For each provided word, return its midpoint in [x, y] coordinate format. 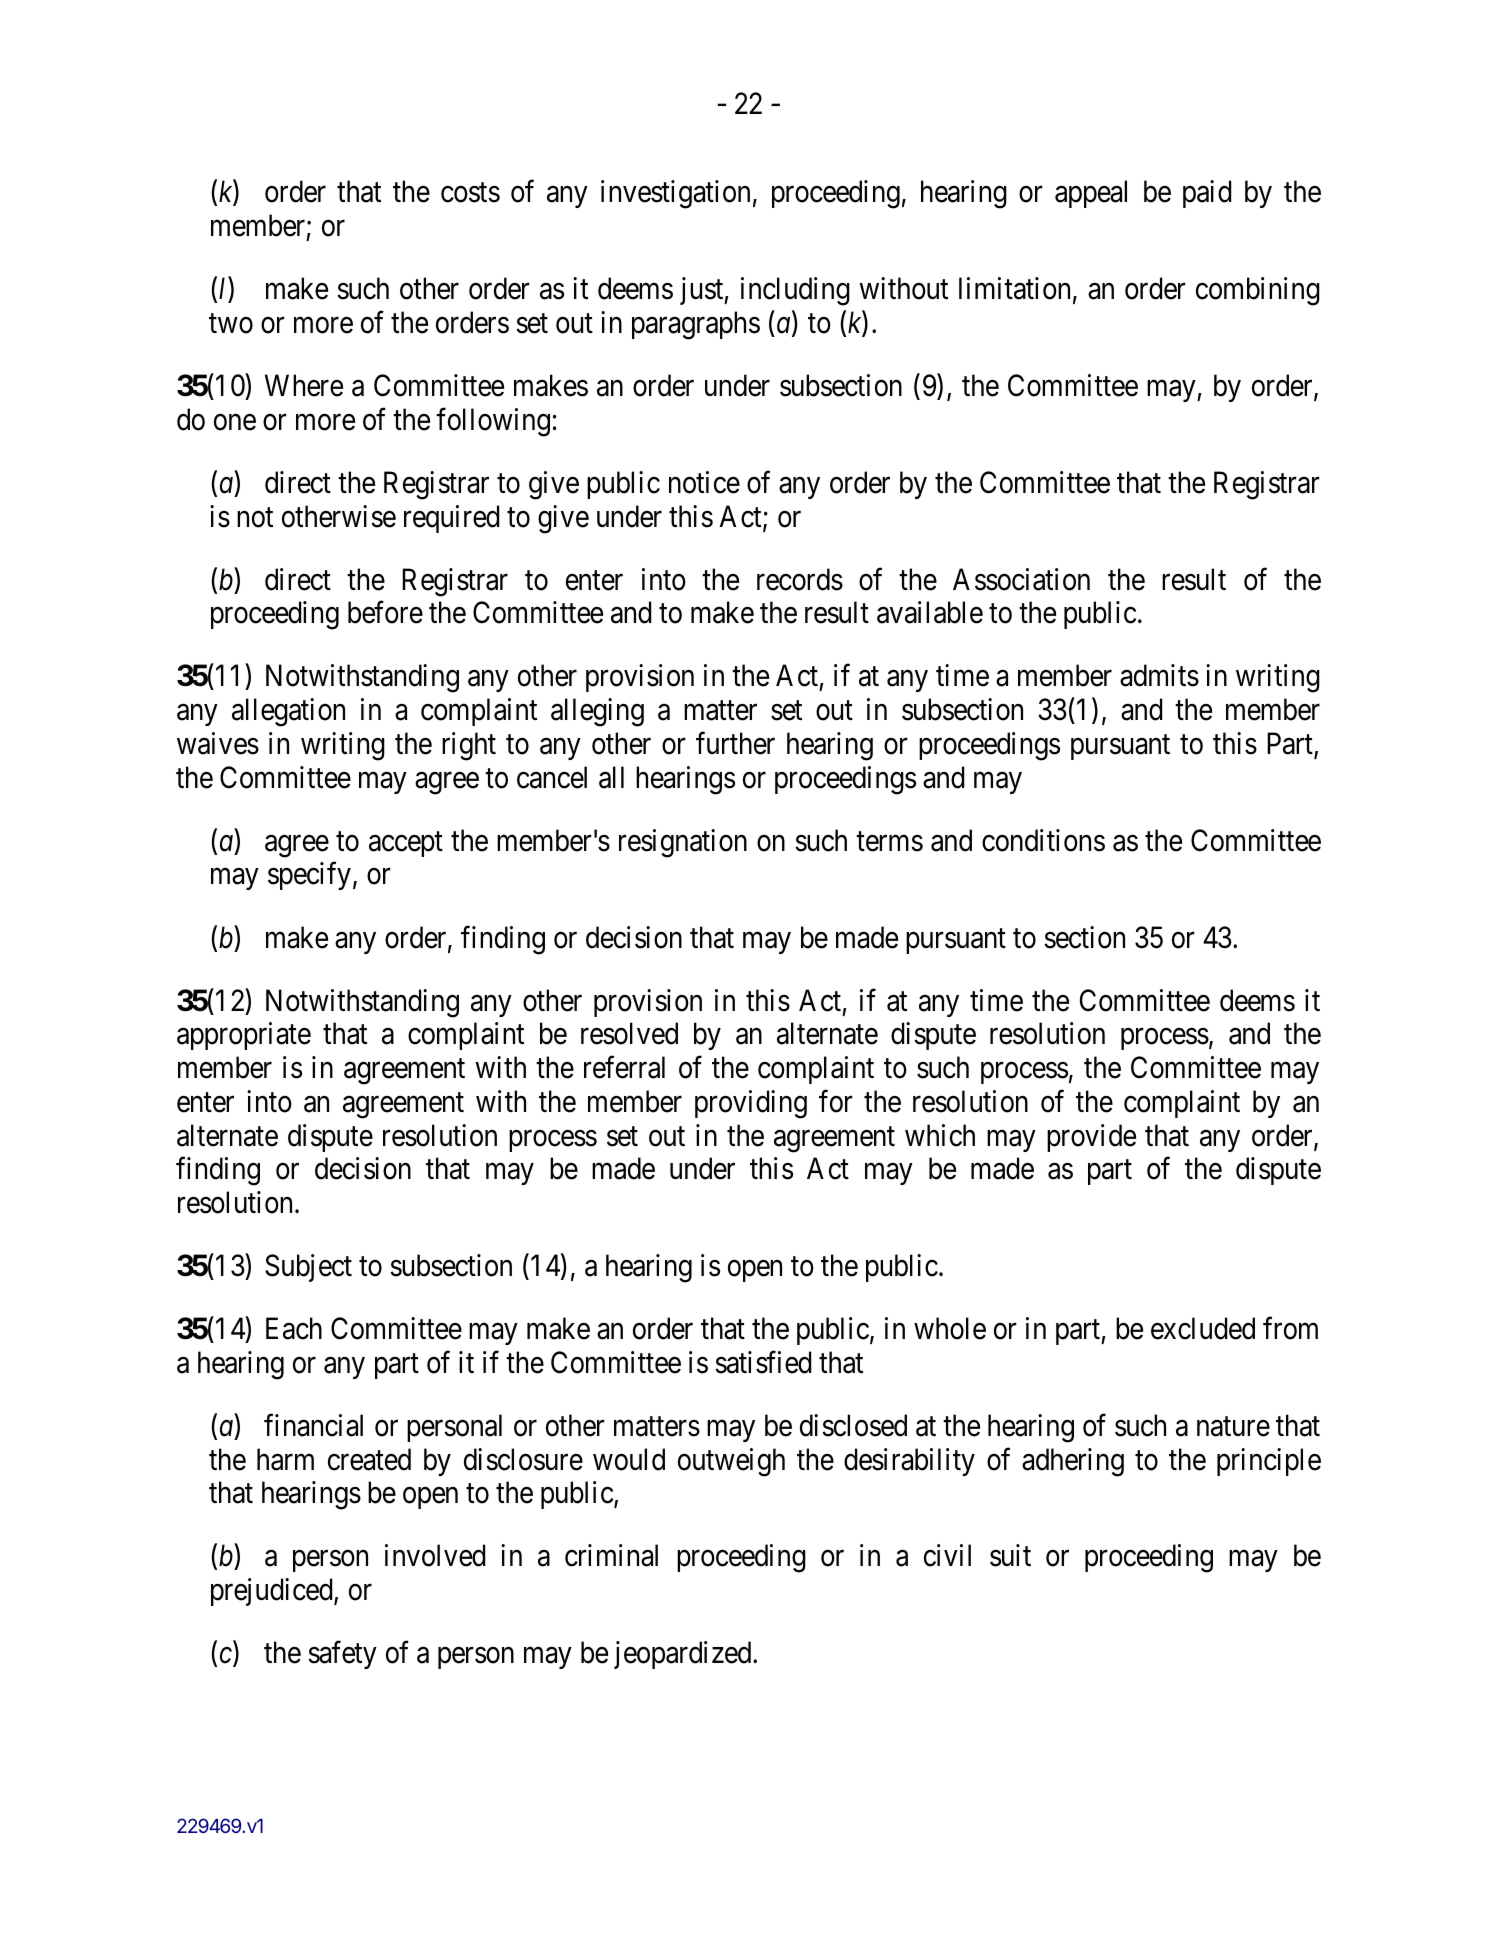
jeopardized [684, 1655]
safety [342, 1655]
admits [1159, 675]
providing [751, 1104]
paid [1207, 194]
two [231, 324]
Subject [308, 1268]
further [735, 743]
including [795, 291]
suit [1010, 1555]
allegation [288, 712]
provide [1091, 1138]
